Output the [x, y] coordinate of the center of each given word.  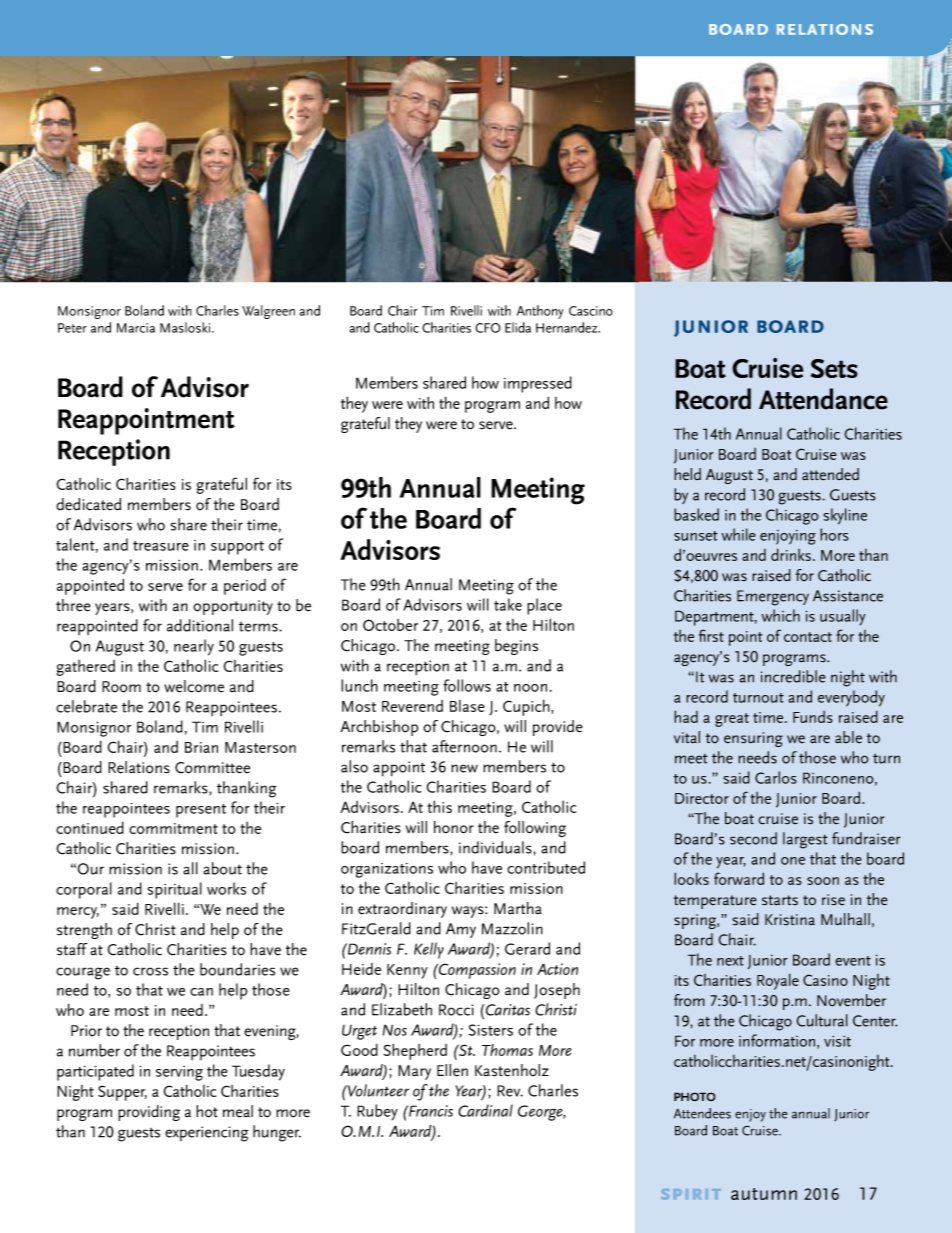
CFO [488, 328]
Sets [834, 368]
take [508, 604]
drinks [791, 554]
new [464, 768]
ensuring [753, 739]
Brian [201, 747]
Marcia [136, 328]
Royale [778, 981]
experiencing [207, 1134]
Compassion [476, 971]
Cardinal [485, 1110]
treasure [161, 546]
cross [150, 971]
